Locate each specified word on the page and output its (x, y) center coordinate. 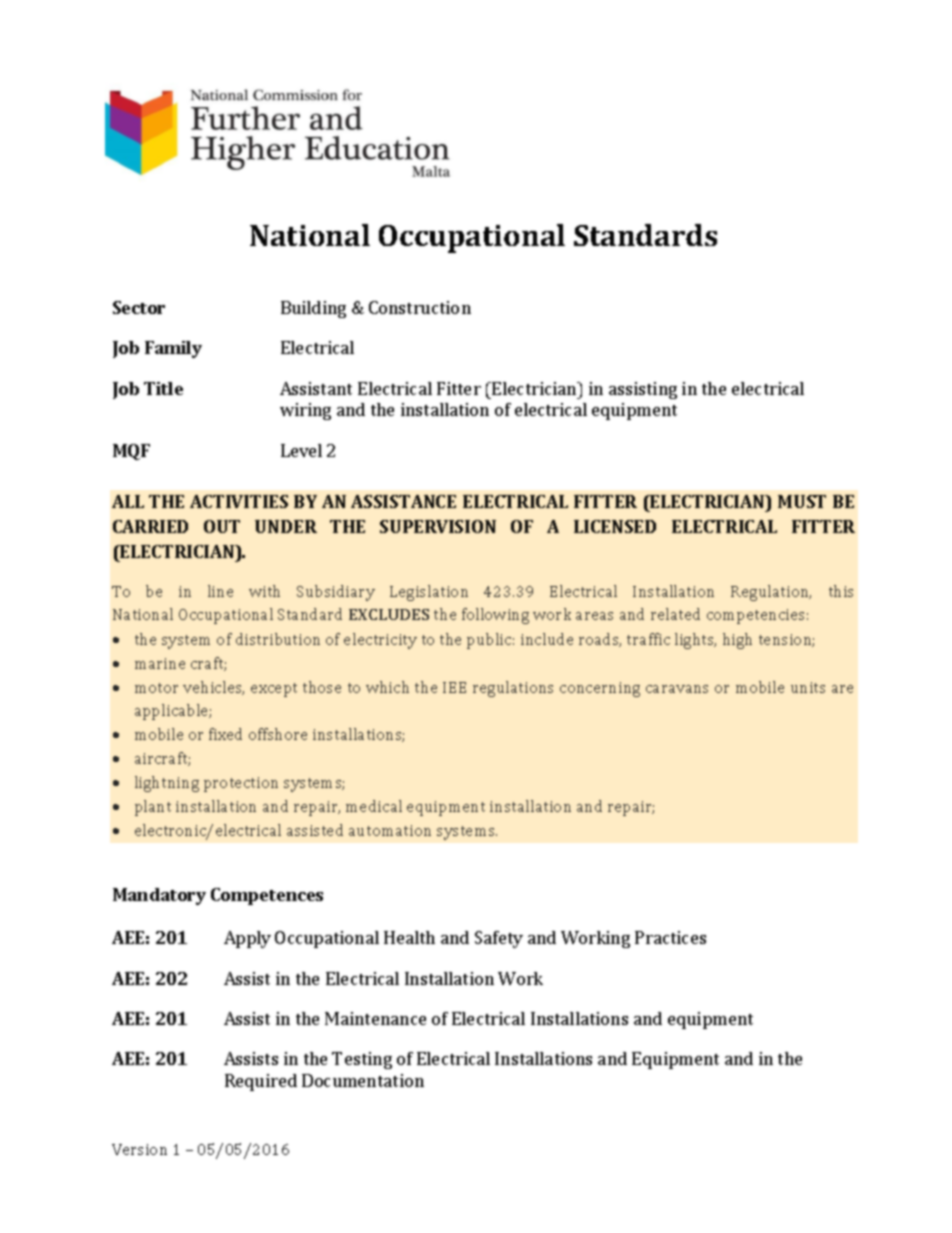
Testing (362, 1060)
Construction (420, 307)
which (387, 687)
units (808, 687)
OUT (222, 526)
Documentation (363, 1080)
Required (261, 1082)
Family (173, 349)
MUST (802, 501)
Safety (499, 939)
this (841, 591)
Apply (247, 939)
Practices (670, 937)
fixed (225, 734)
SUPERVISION (438, 526)
